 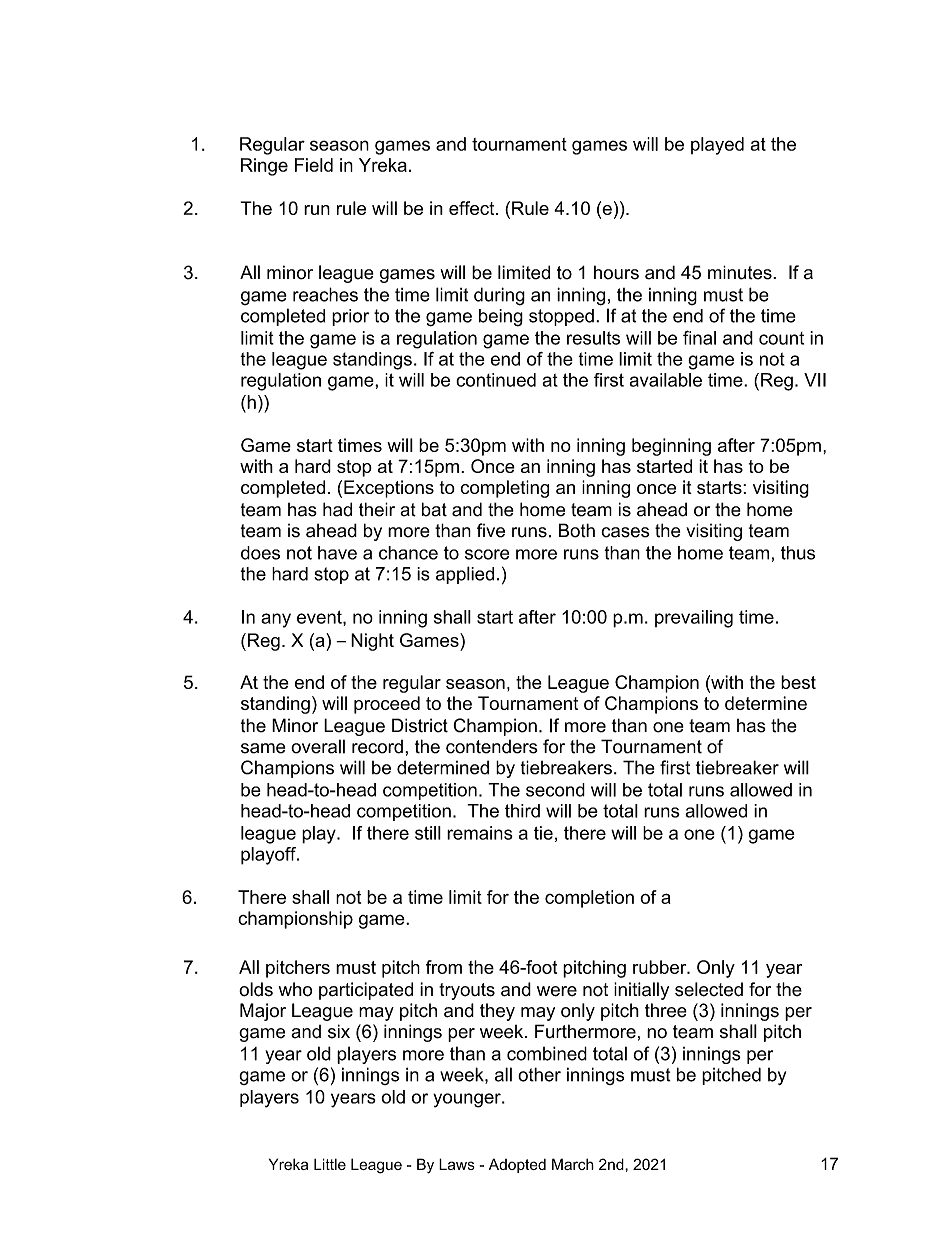 What do you see at coordinates (798, 682) in the screenshot?
I see `best` at bounding box center [798, 682].
